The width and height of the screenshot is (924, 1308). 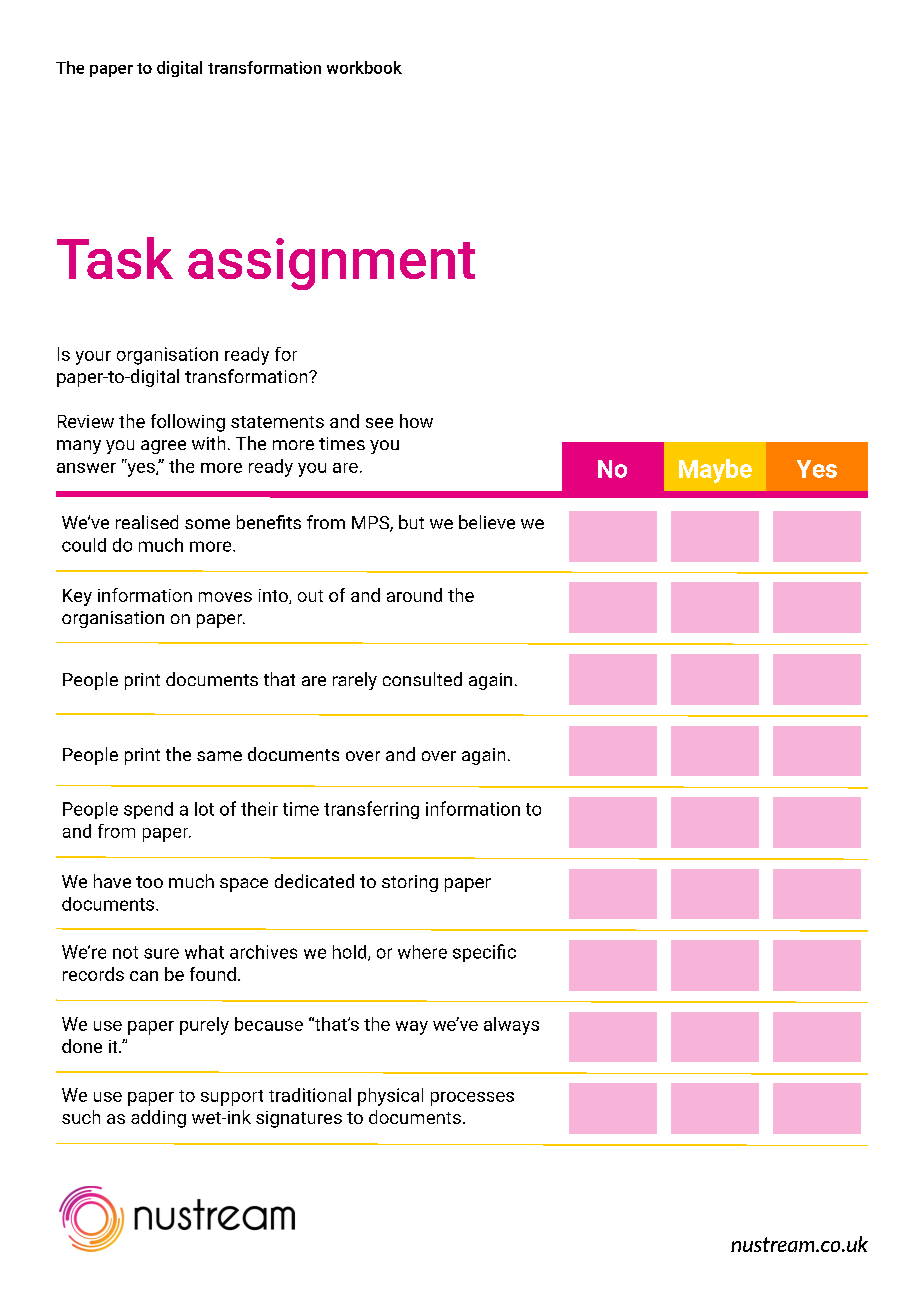 What do you see at coordinates (364, 67) in the screenshot?
I see `workbook` at bounding box center [364, 67].
